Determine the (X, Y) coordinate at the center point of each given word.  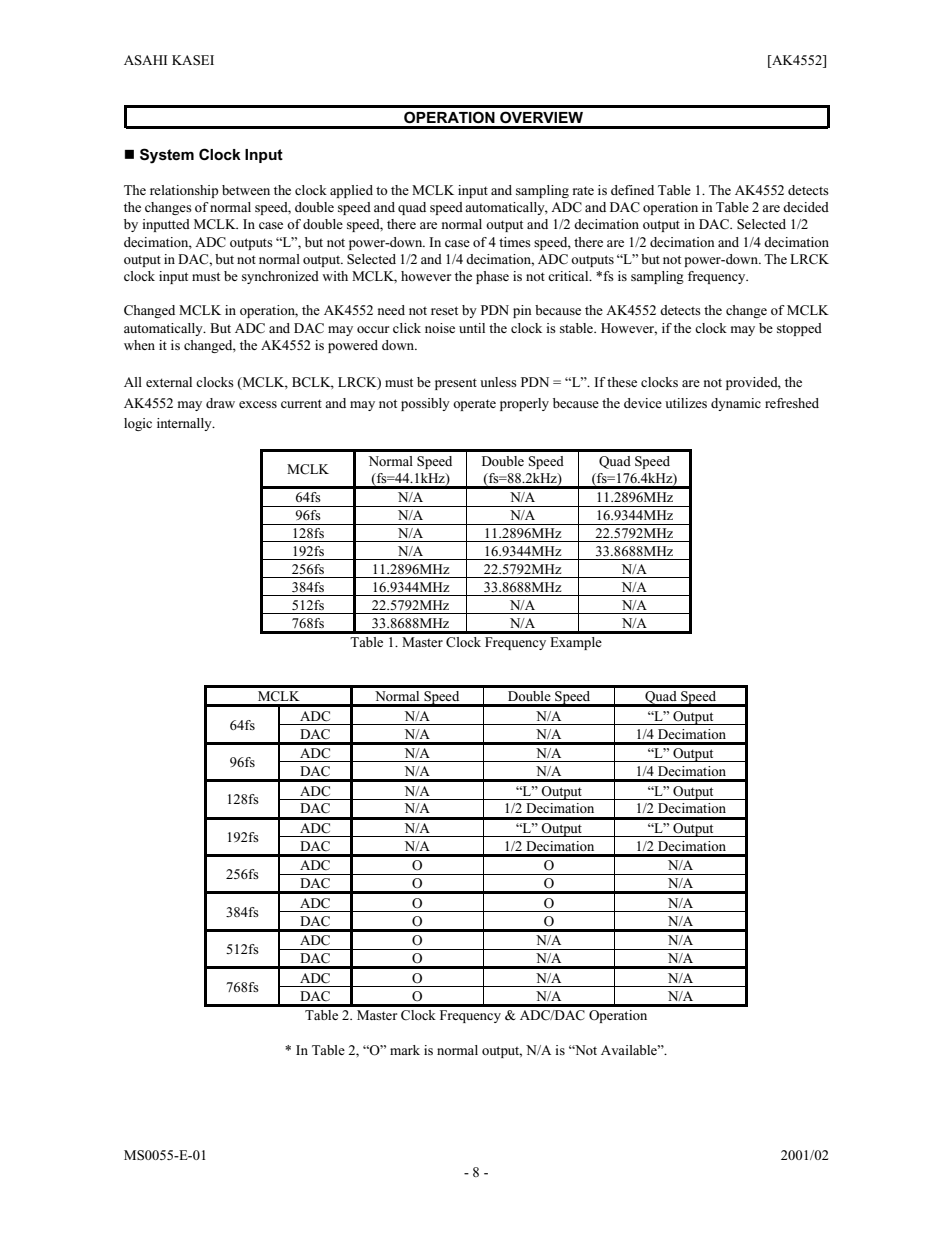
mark (405, 1050)
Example (576, 643)
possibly (425, 404)
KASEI (193, 60)
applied (351, 191)
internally (185, 424)
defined (632, 190)
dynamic (736, 404)
